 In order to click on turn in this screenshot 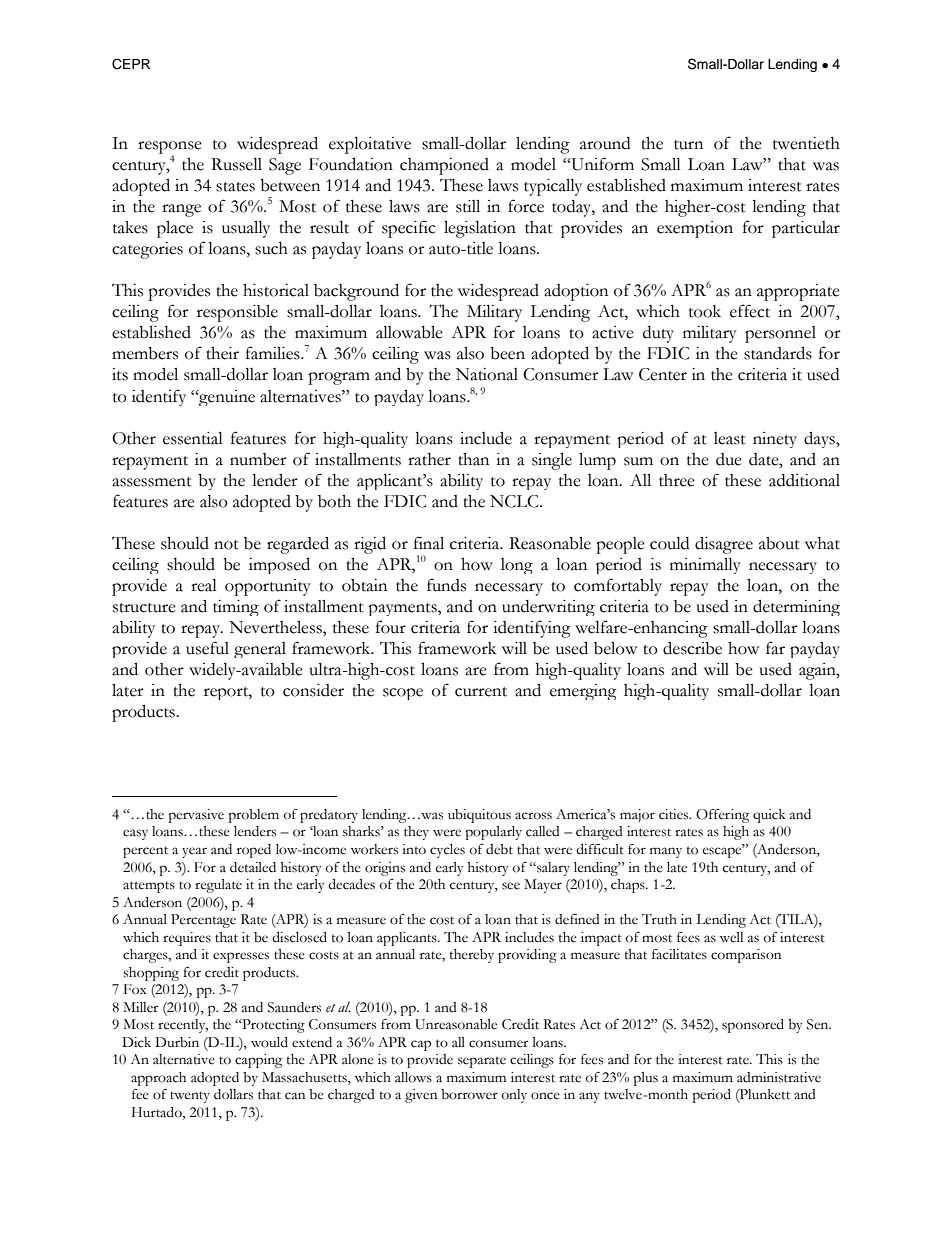, I will do `click(688, 145)`.
